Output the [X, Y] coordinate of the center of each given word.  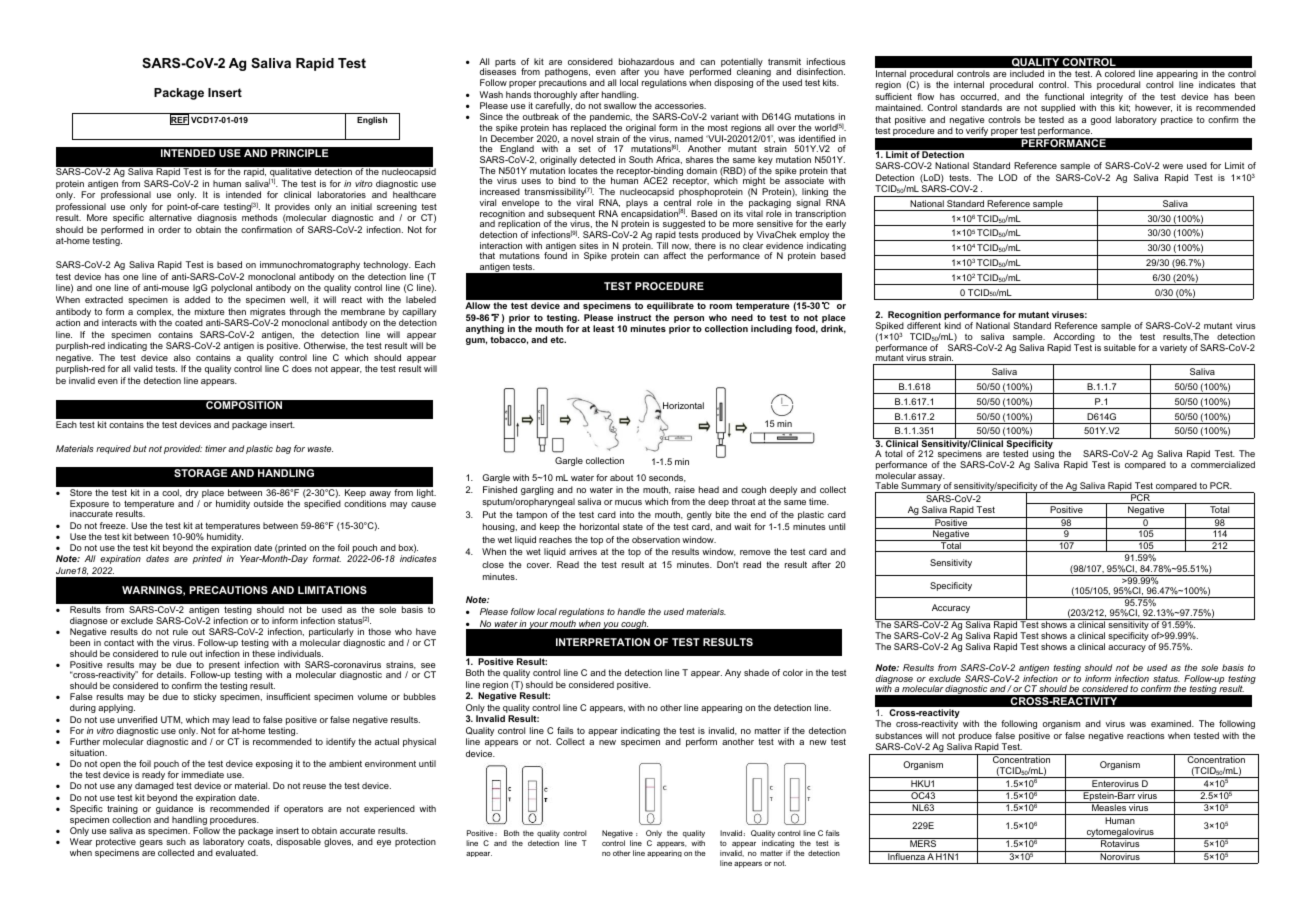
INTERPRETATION [603, 642]
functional [1064, 96]
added [197, 299]
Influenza [906, 855]
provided [183, 449]
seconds [667, 478]
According [1073, 339]
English [372, 121]
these [263, 653]
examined [1172, 723]
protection [415, 842]
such [176, 841]
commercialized [1223, 464]
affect [674, 255]
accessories [680, 105]
